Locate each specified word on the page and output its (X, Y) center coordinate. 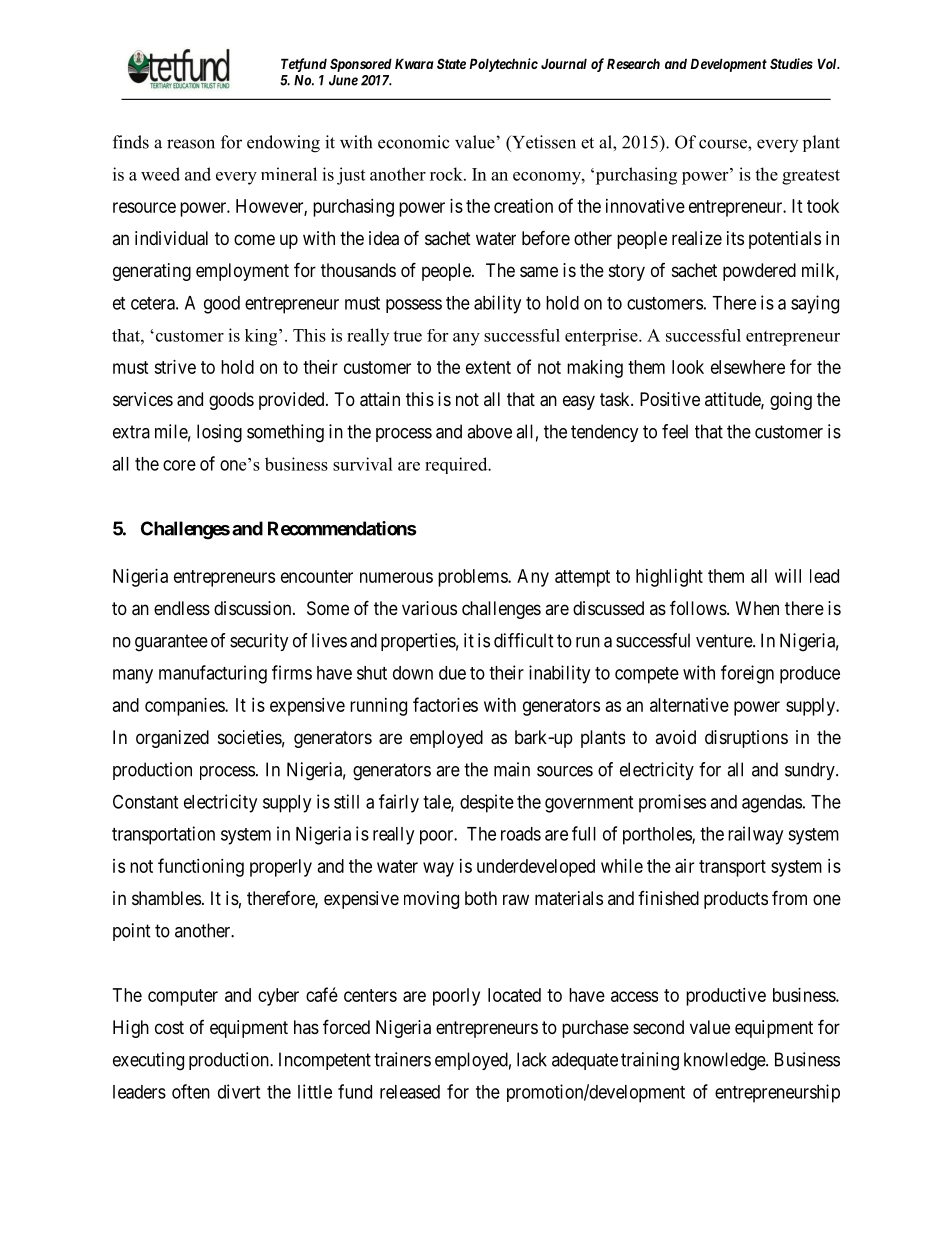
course (724, 144)
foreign (747, 674)
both (481, 898)
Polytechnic (504, 65)
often (191, 1091)
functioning (201, 867)
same (539, 272)
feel (675, 431)
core (179, 465)
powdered (759, 272)
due (452, 673)
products (736, 900)
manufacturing (213, 674)
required (457, 465)
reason (191, 144)
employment (242, 272)
